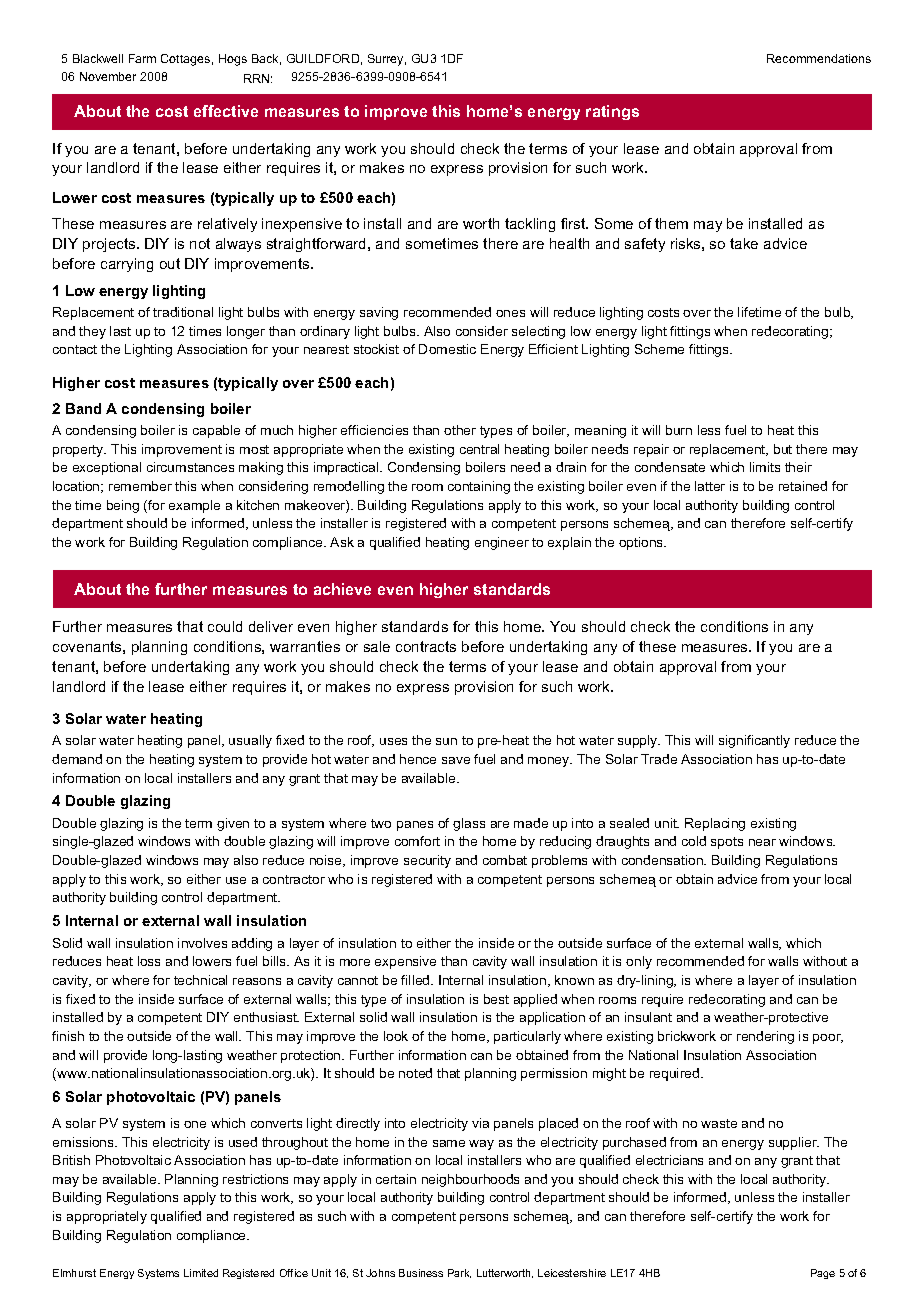 Image resolution: width=924 pixels, height=1307 pixels. Describe the element at coordinates (819, 58) in the screenshot. I see `Recommendations` at that location.
